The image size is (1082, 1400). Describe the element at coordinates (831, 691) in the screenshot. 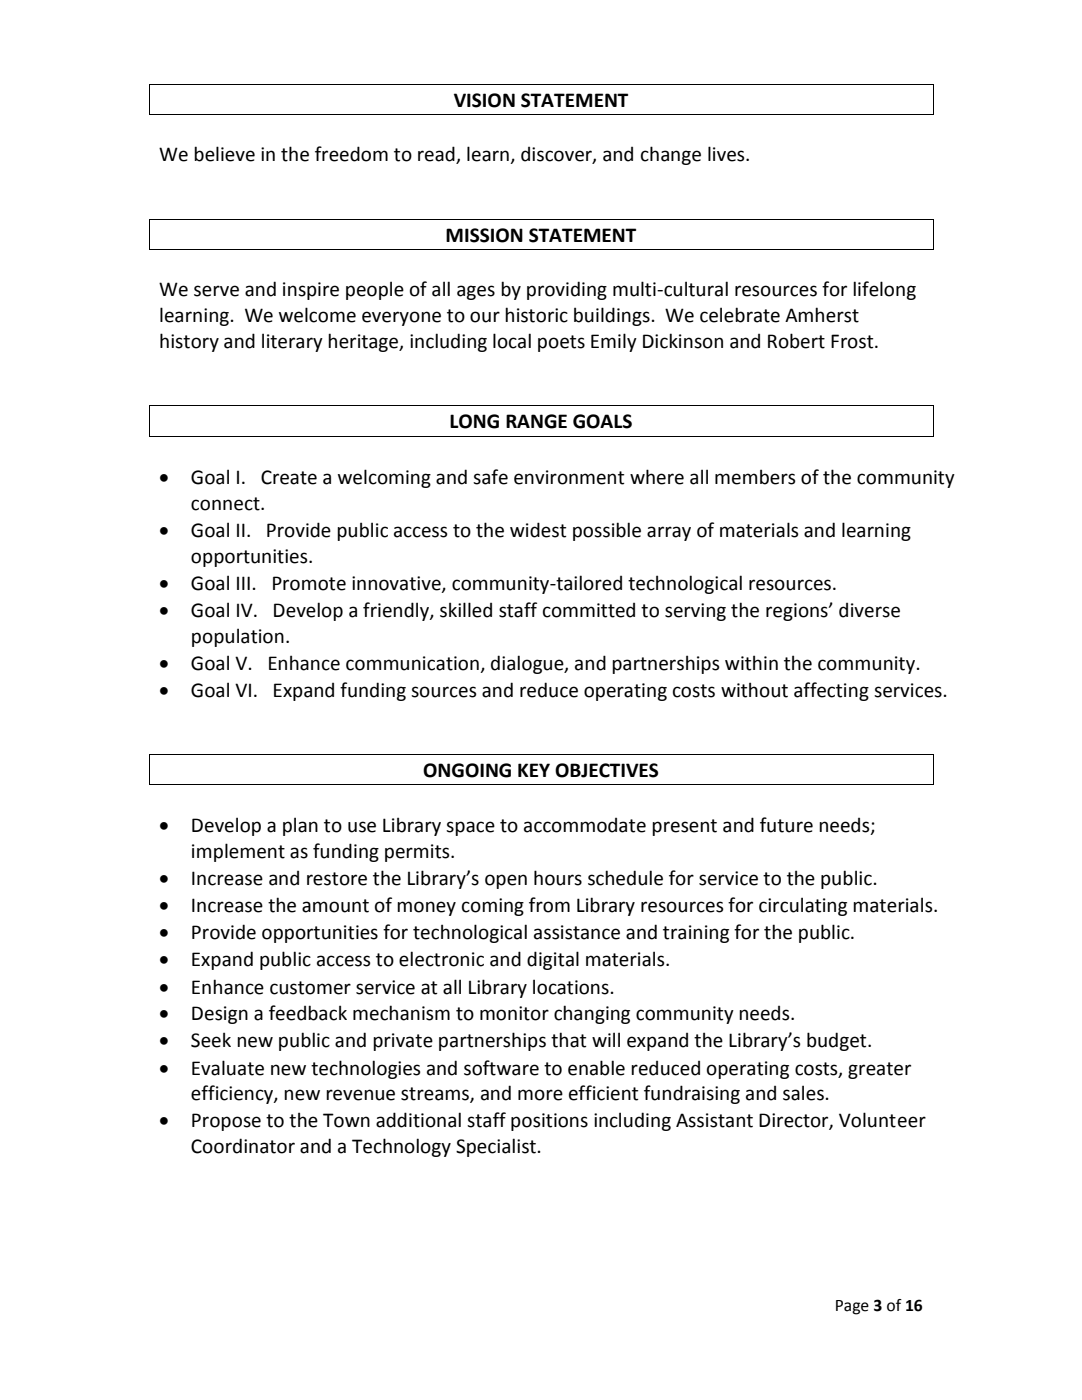

I see `affecting` at that location.
